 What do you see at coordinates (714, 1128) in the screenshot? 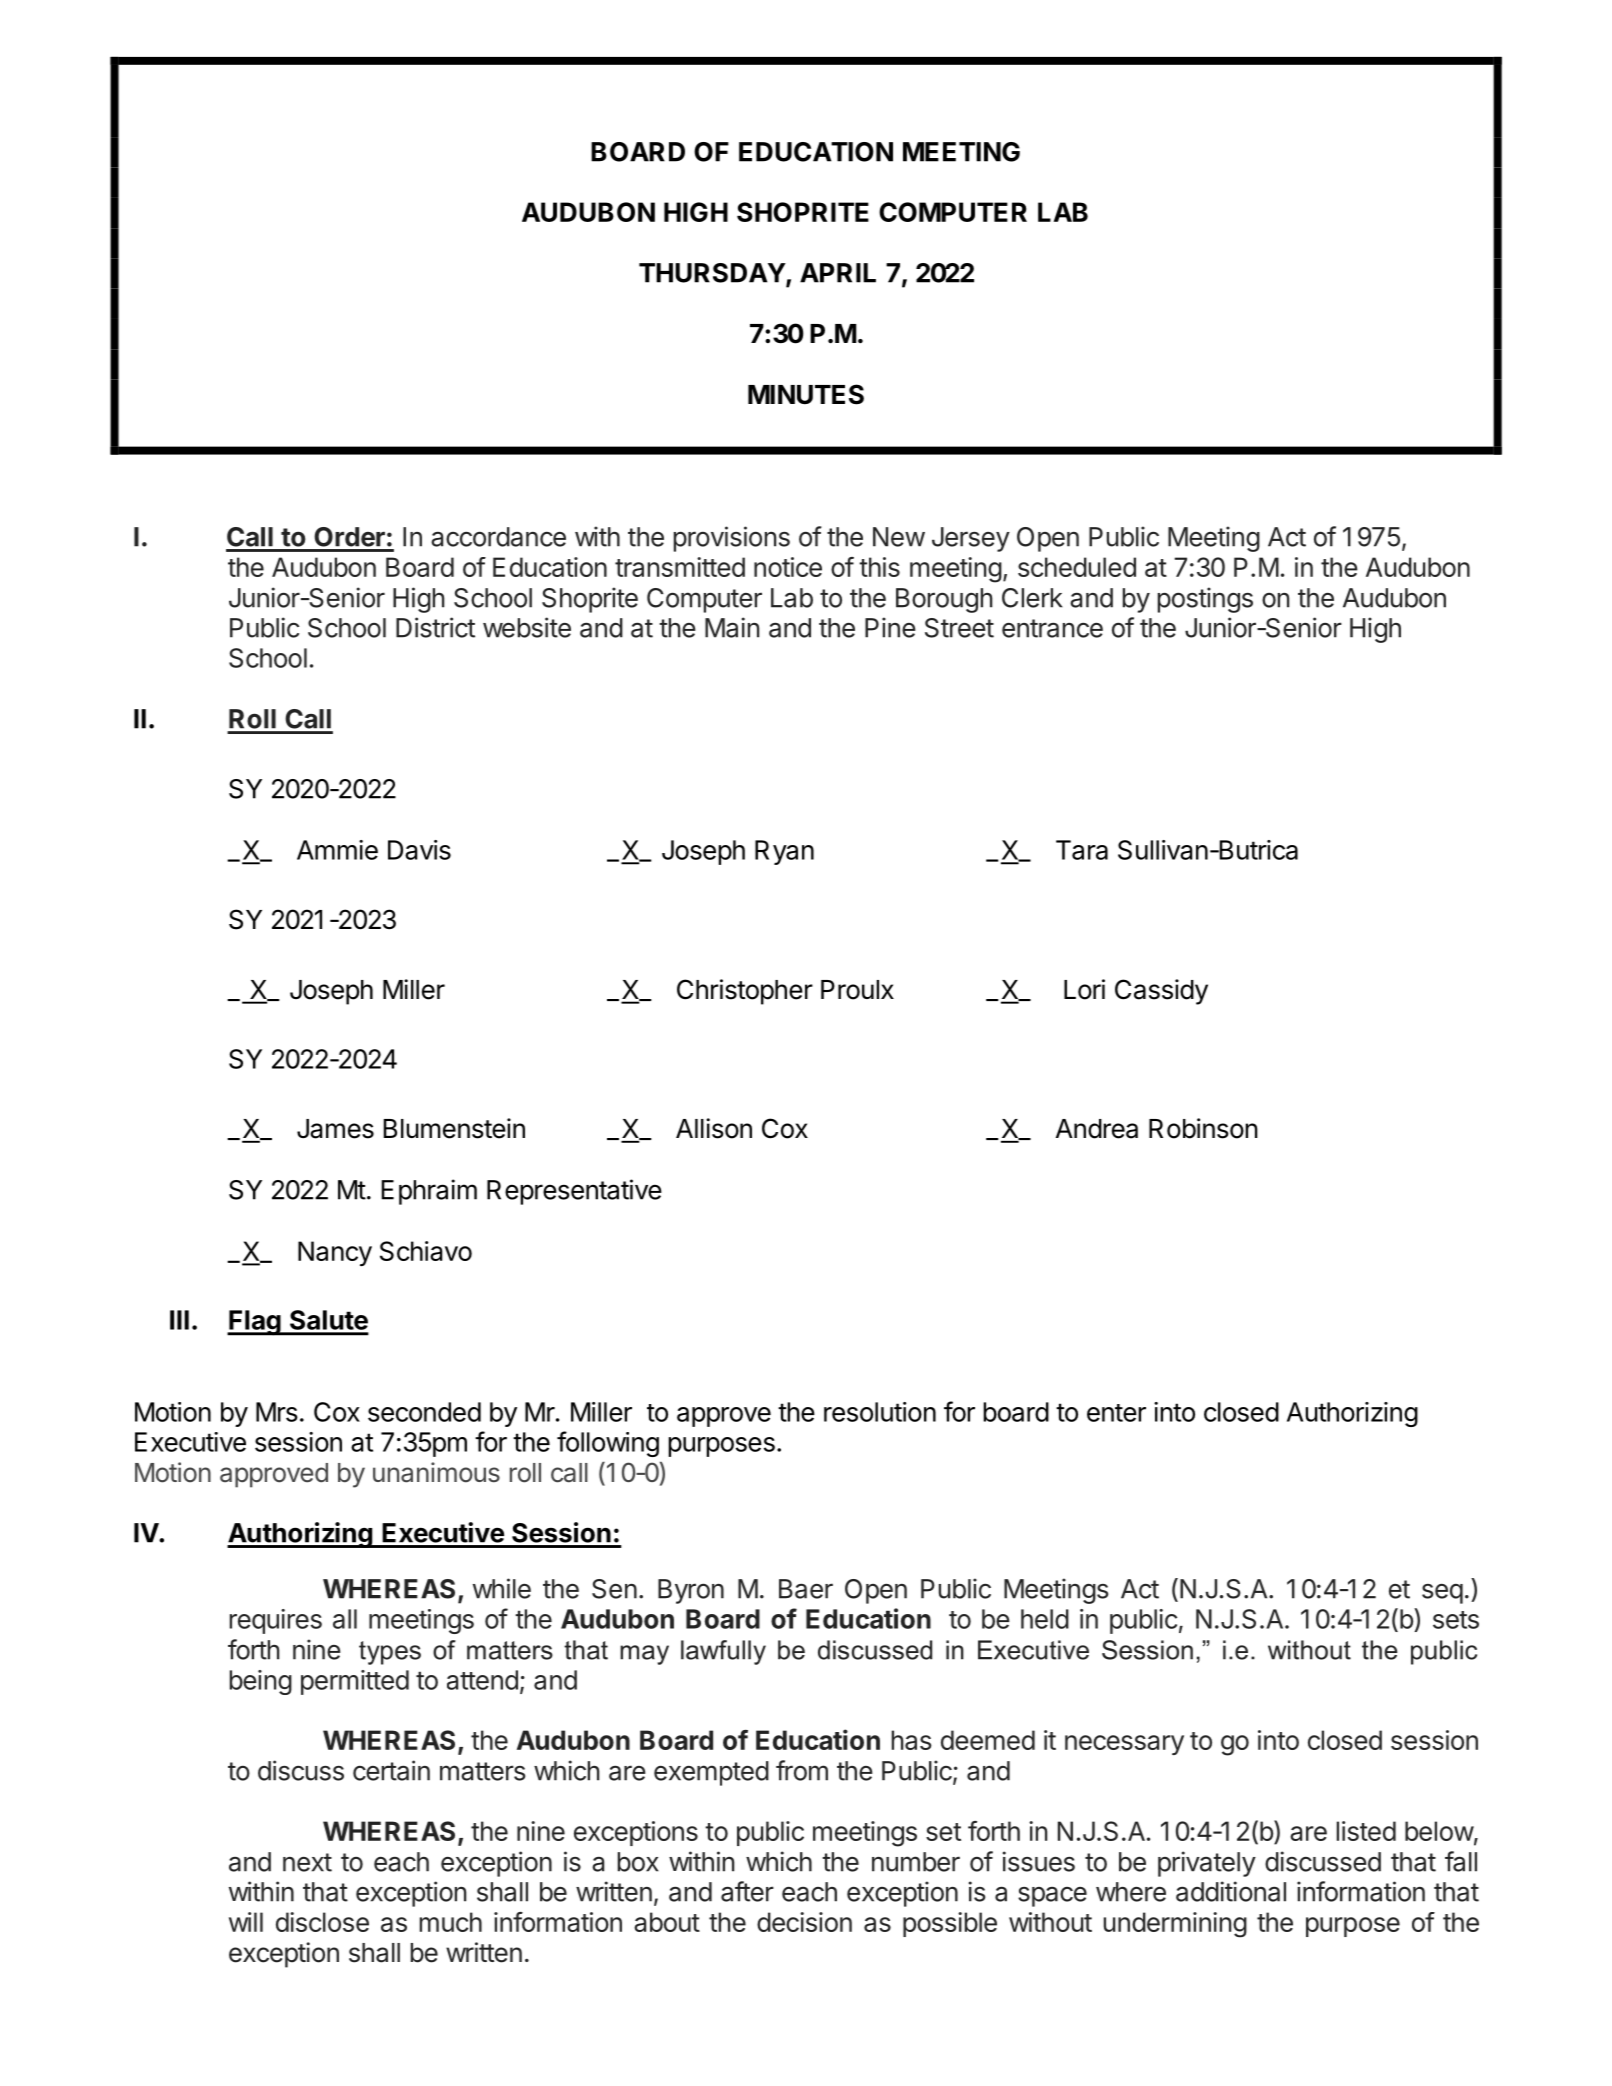
I see `Allison` at bounding box center [714, 1128].
